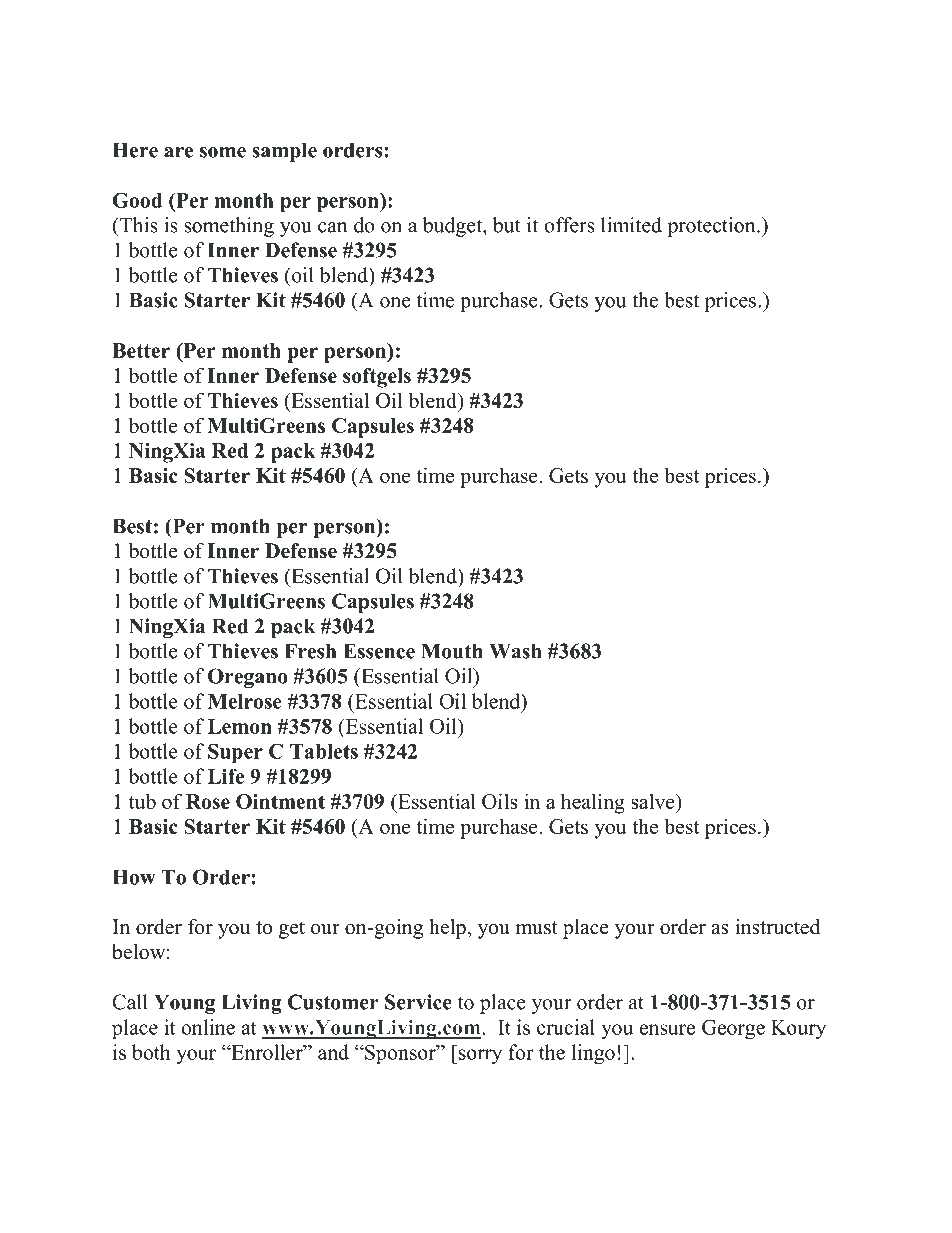  What do you see at coordinates (332, 227) in the page?
I see `can` at bounding box center [332, 227].
